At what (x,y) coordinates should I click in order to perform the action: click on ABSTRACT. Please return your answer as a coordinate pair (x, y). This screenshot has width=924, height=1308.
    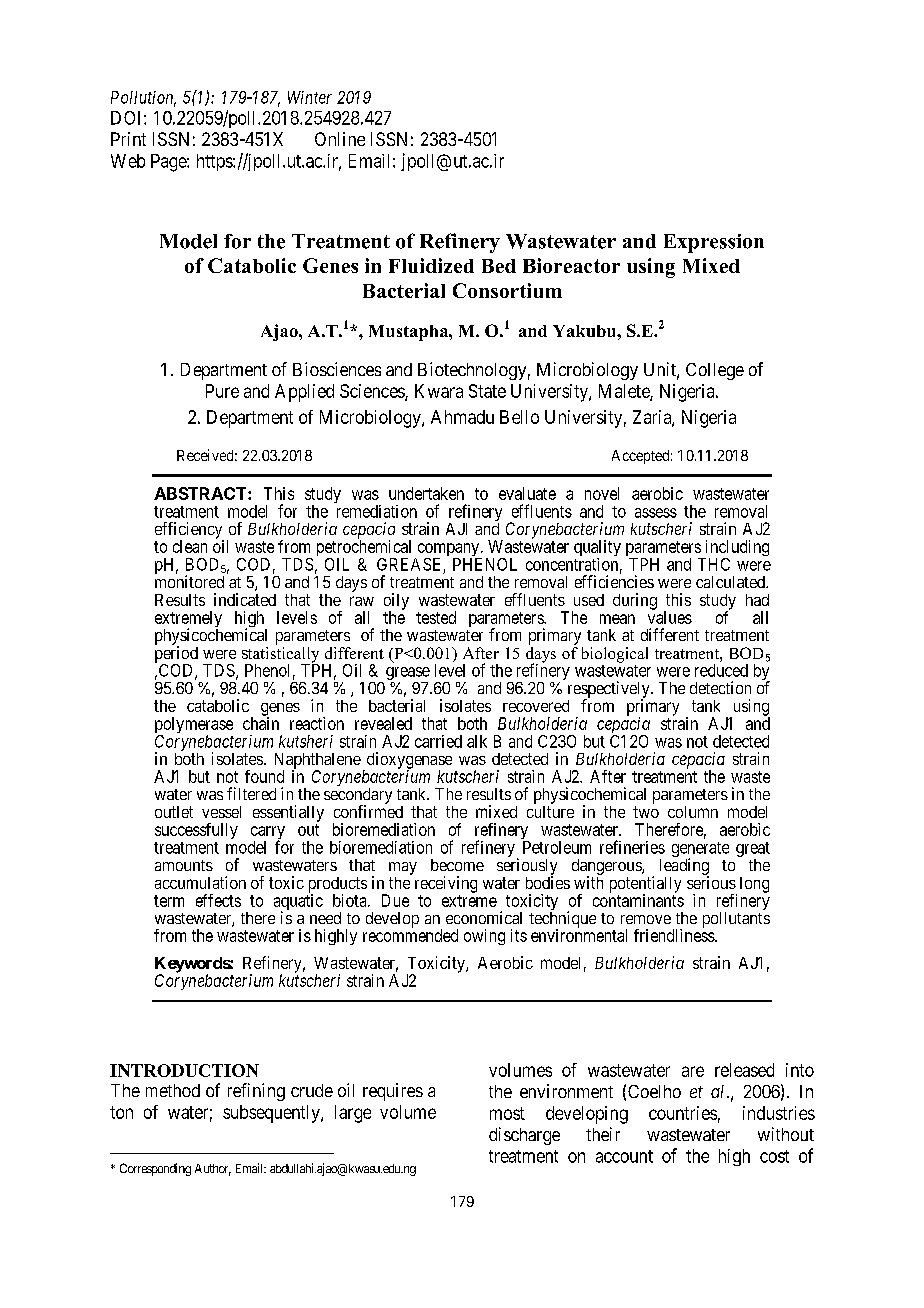
    Looking at the image, I should click on (201, 493).
